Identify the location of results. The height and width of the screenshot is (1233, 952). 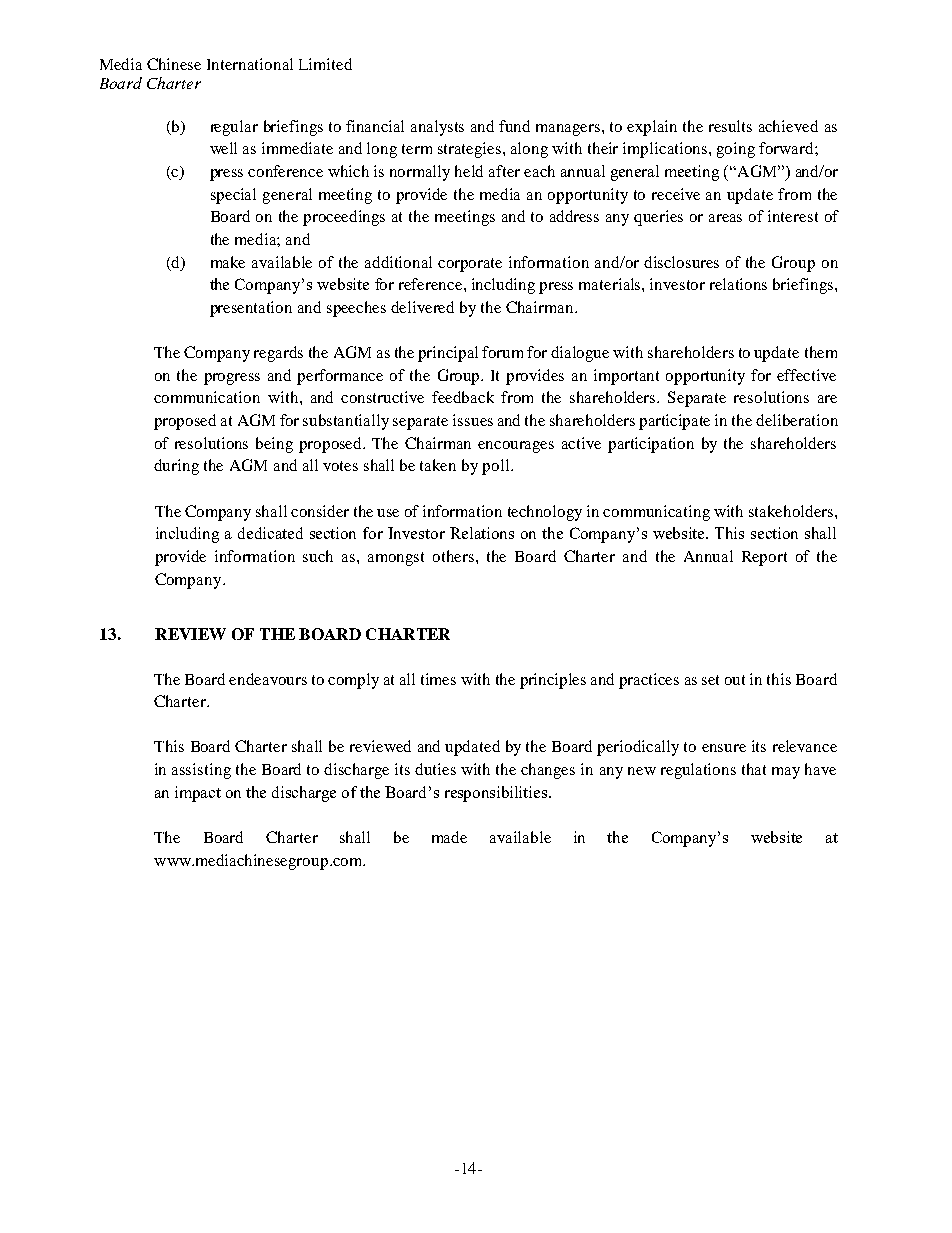
(730, 126).
